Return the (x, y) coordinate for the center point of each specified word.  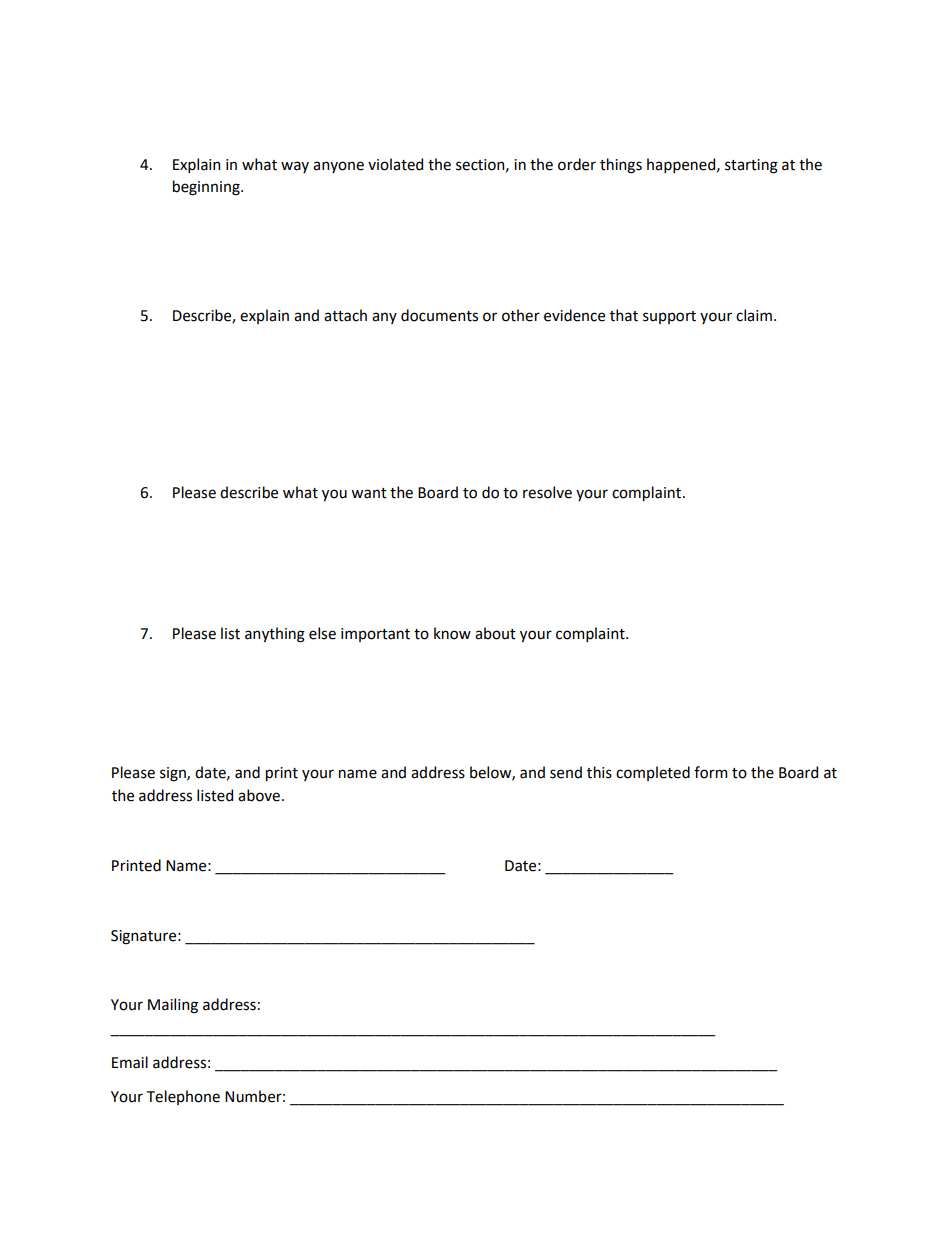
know (452, 633)
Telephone (183, 1097)
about (495, 633)
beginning (207, 188)
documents (439, 315)
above (259, 795)
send (566, 772)
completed (653, 773)
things (621, 166)
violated (395, 164)
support (669, 317)
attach (345, 315)
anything (275, 635)
